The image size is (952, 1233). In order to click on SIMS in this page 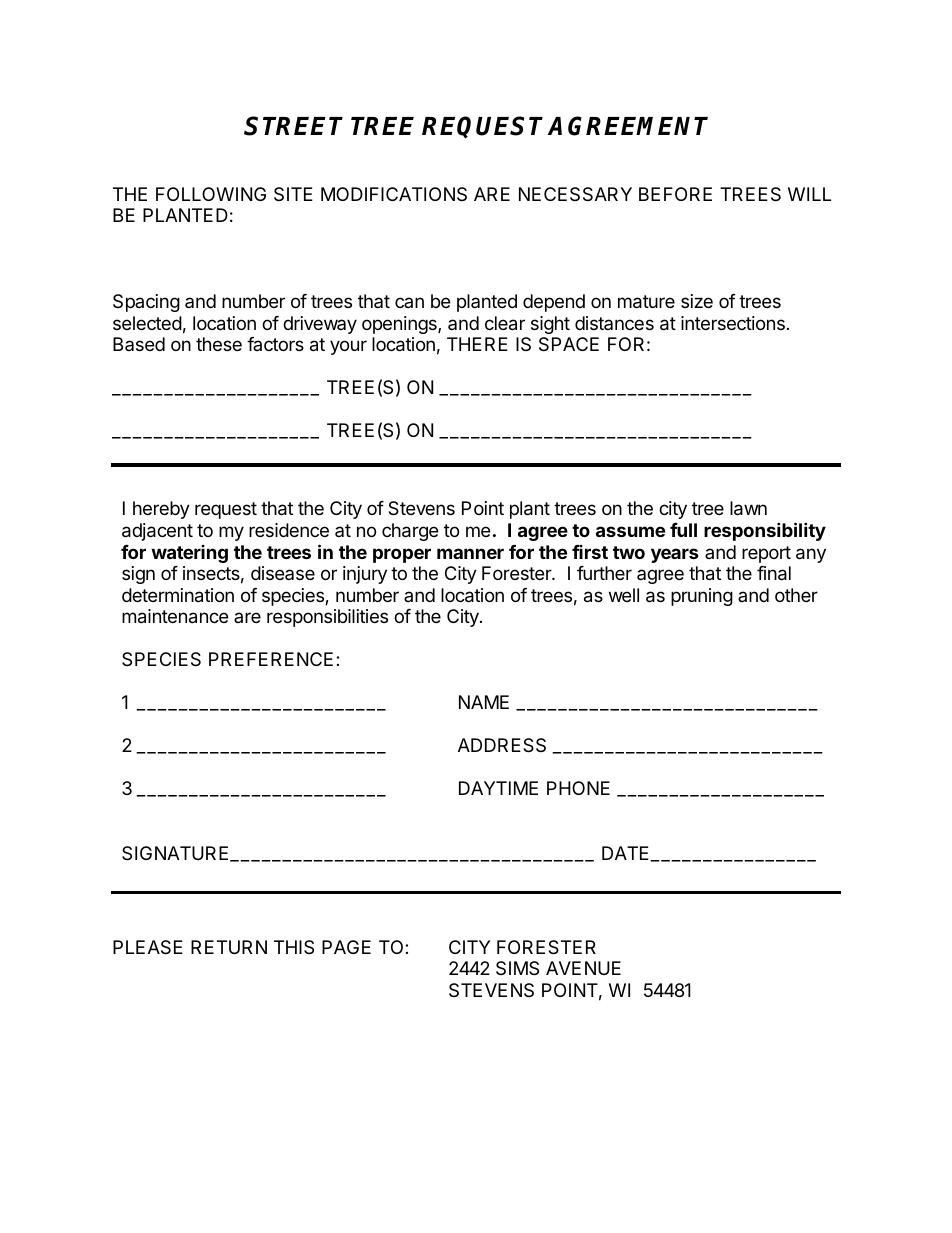, I will do `click(517, 968)`.
